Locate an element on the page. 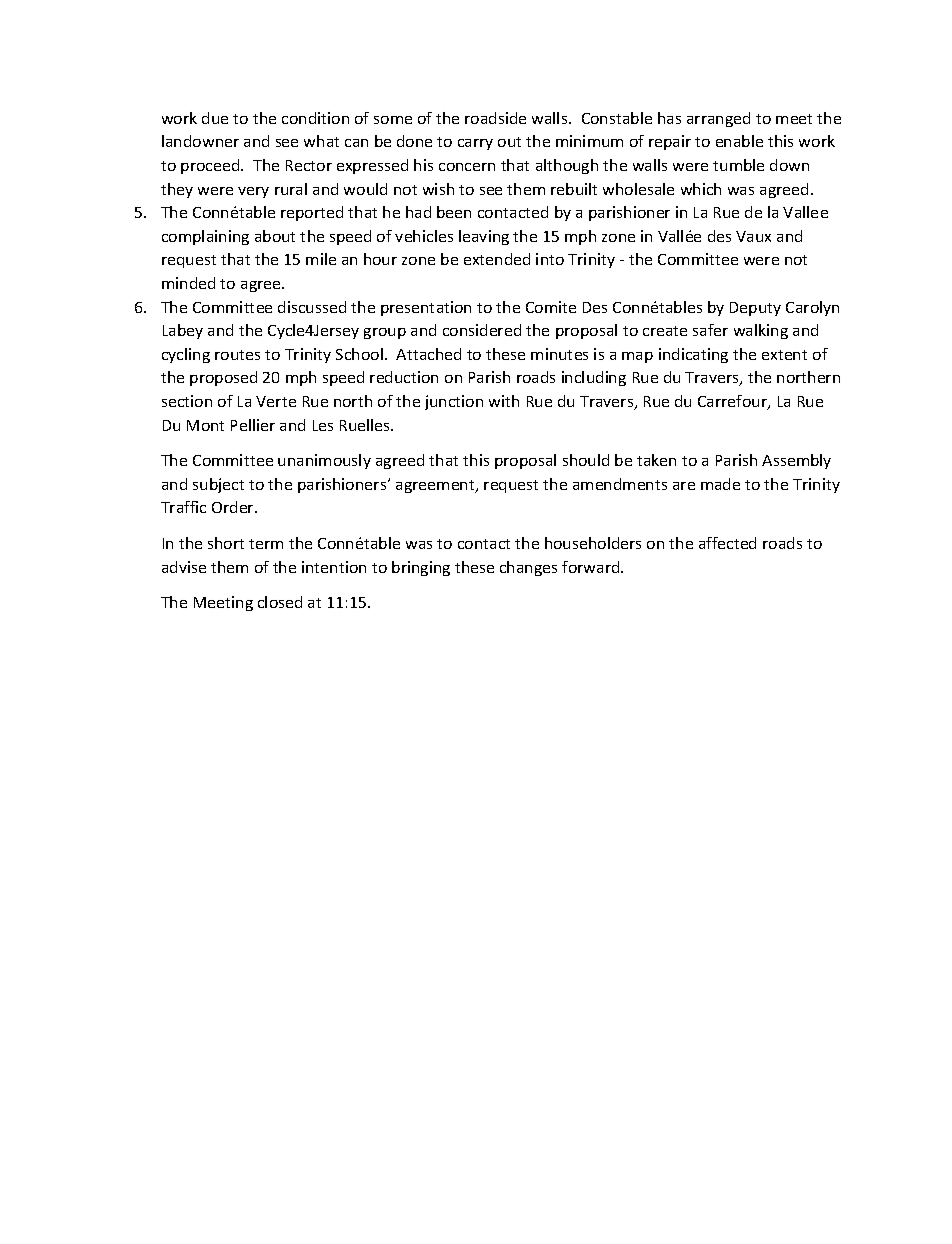 This page has width=952, height=1244. due is located at coordinates (215, 118).
